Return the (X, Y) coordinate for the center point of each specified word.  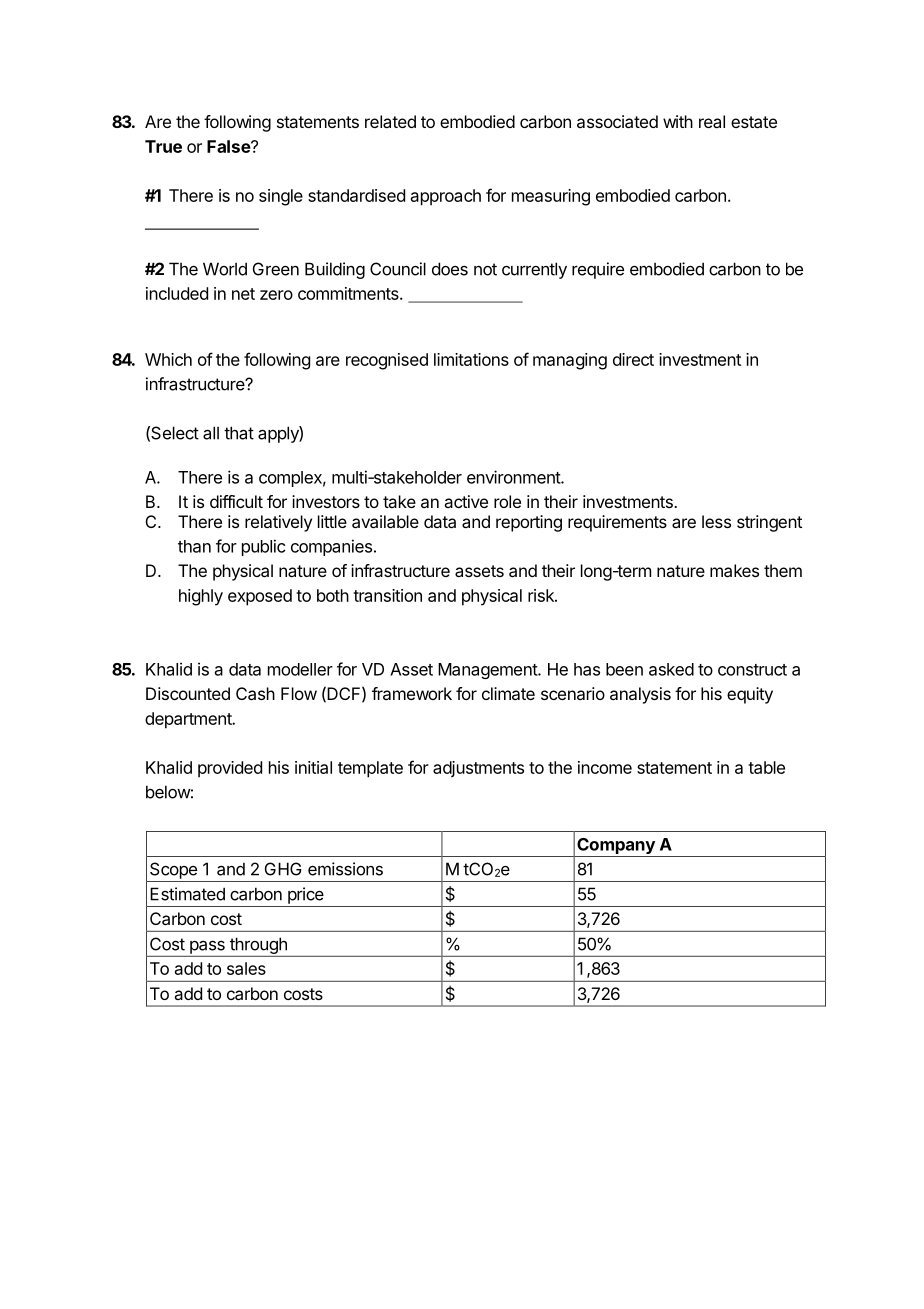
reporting (529, 523)
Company (616, 847)
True (163, 146)
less (716, 521)
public (264, 547)
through (258, 945)
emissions (345, 869)
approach (446, 197)
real (712, 121)
